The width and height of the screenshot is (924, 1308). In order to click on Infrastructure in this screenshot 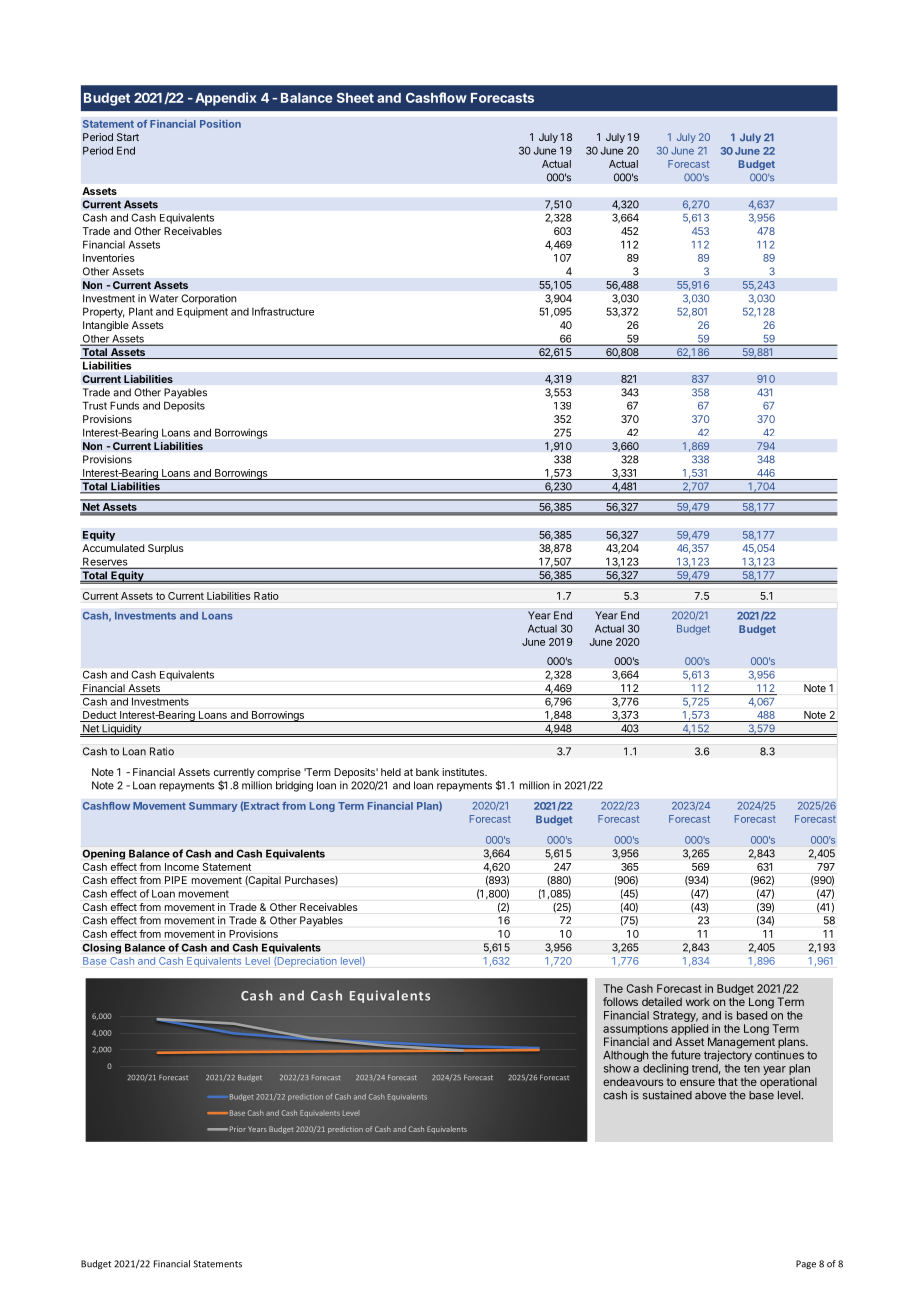, I will do `click(283, 311)`.
